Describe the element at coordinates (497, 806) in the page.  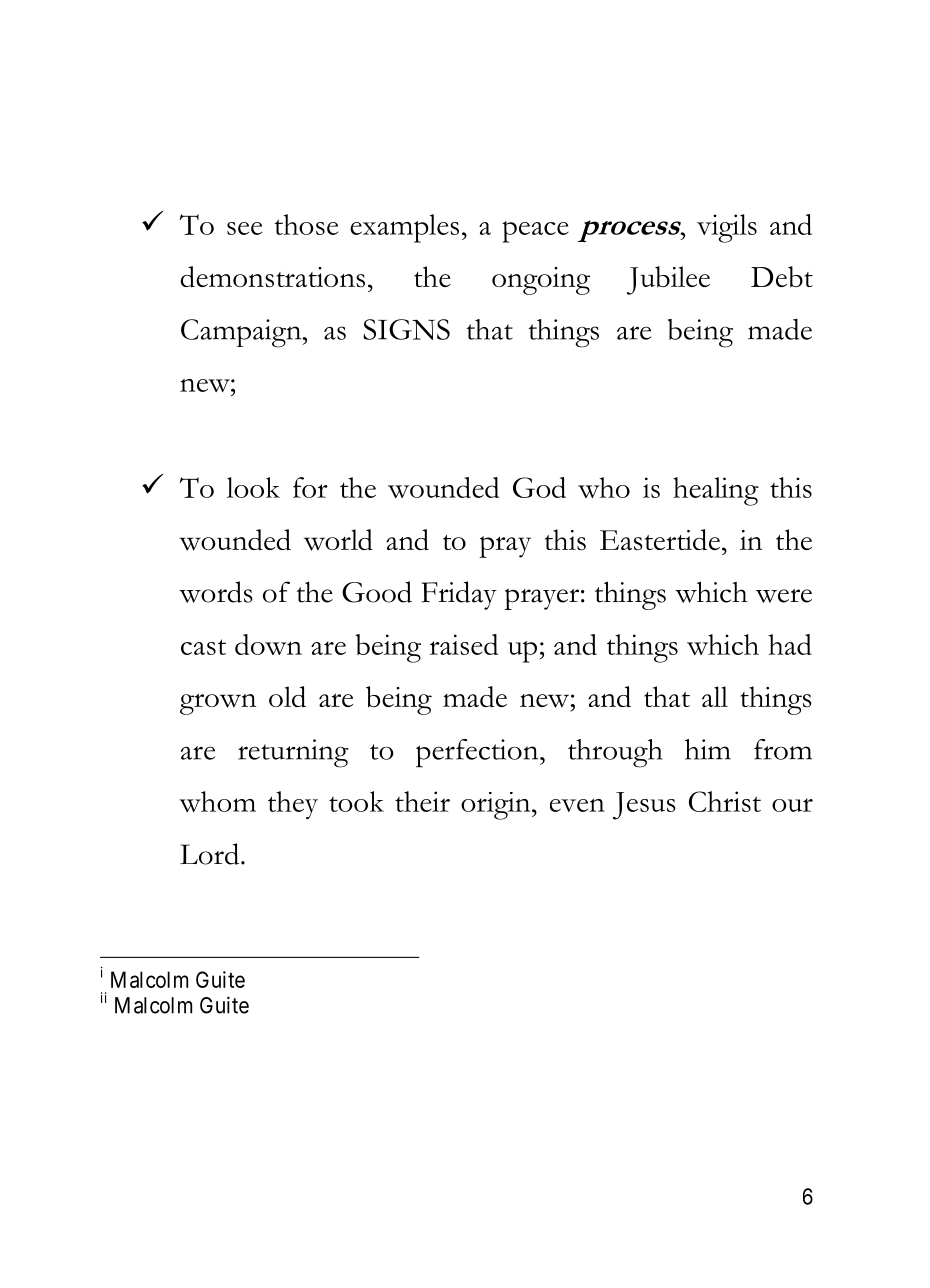
I see `origin` at that location.
